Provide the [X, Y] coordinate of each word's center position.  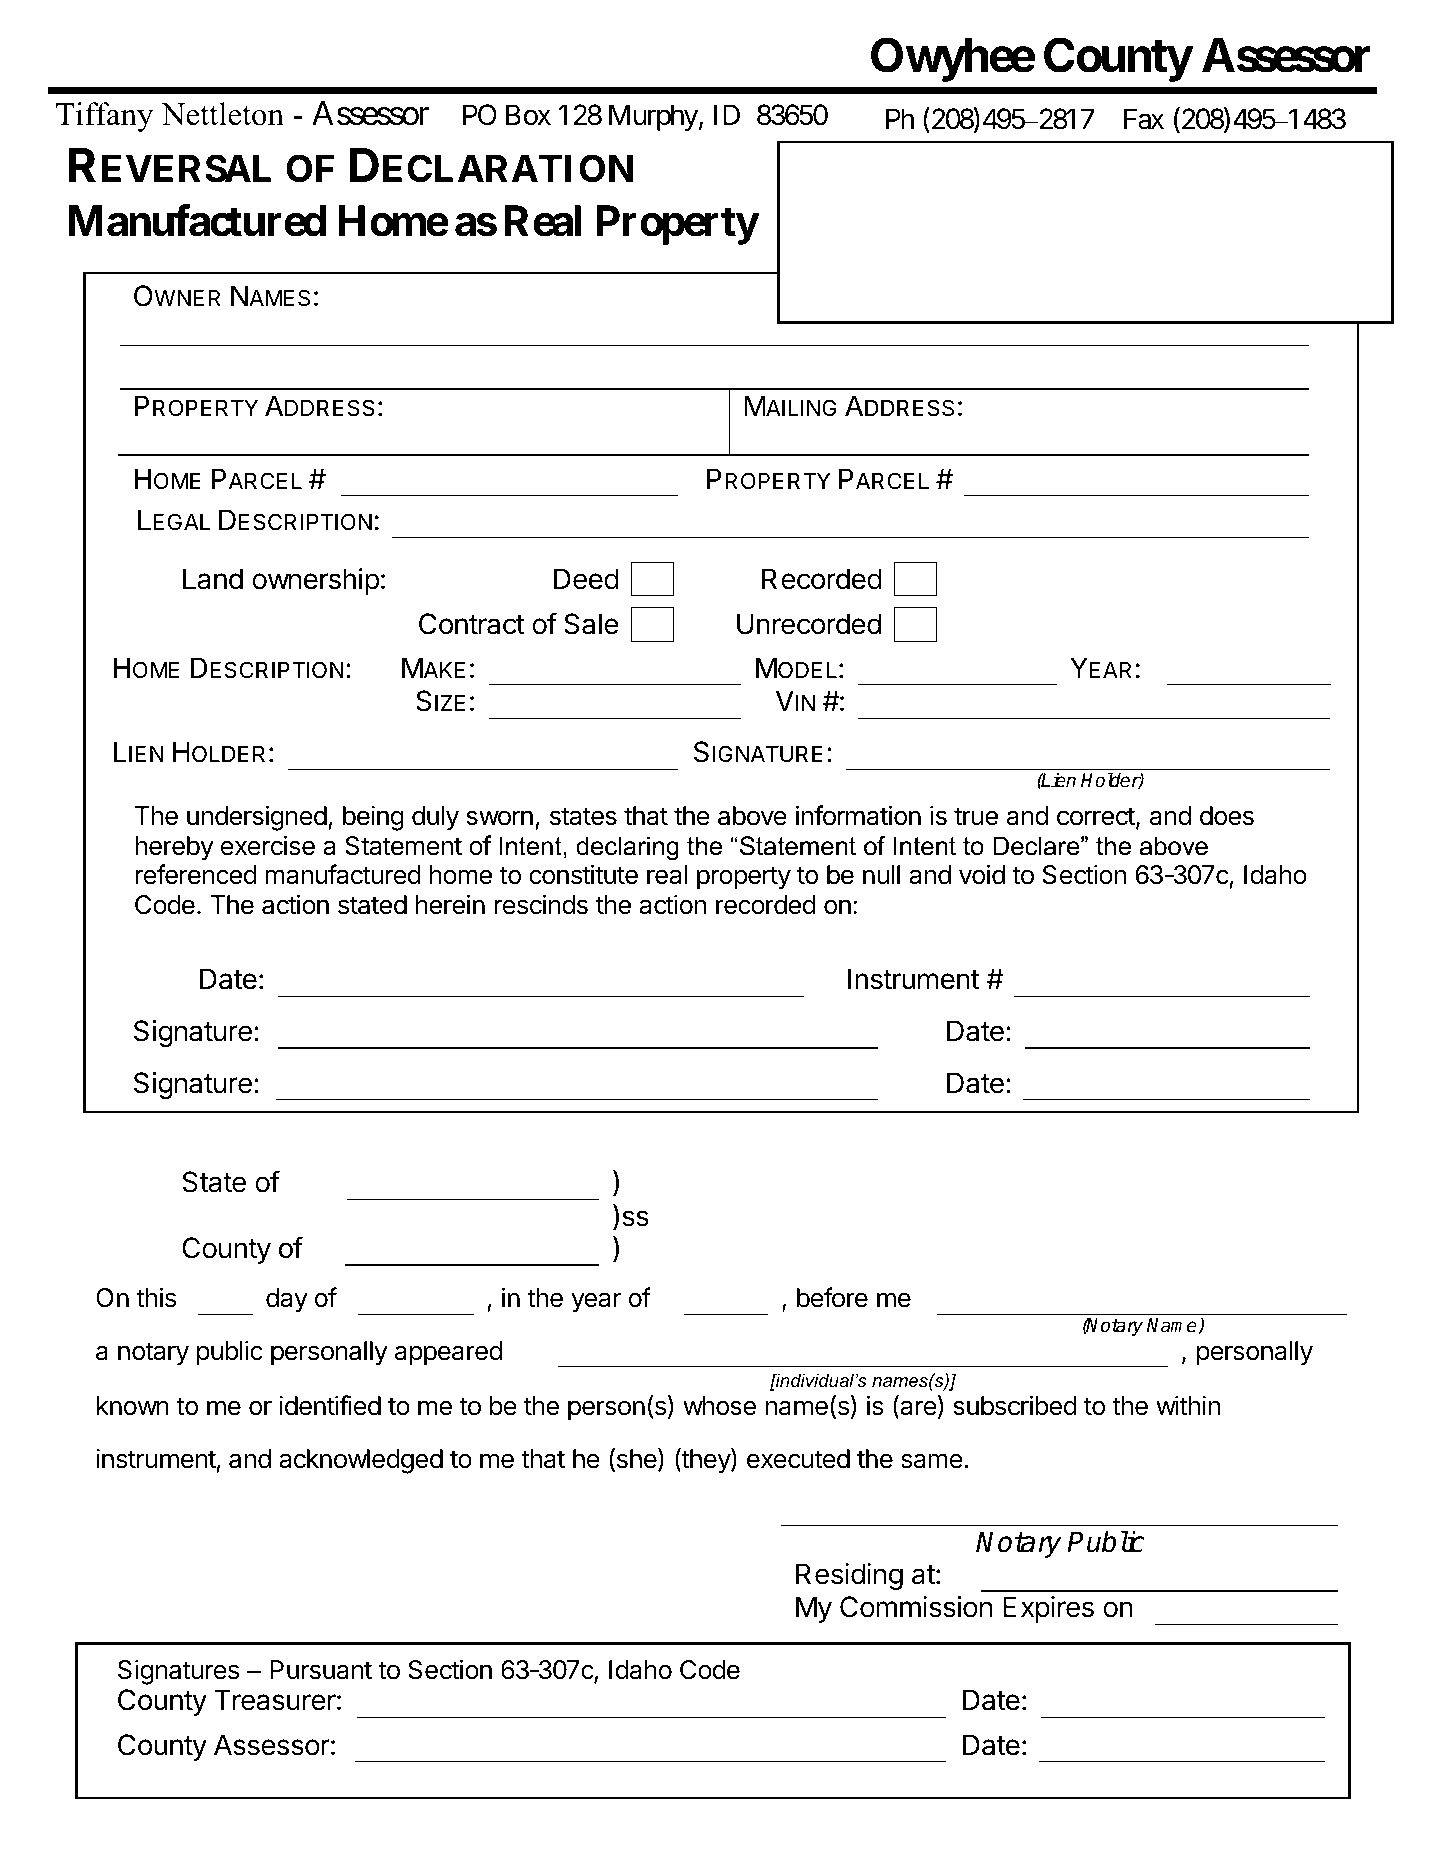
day [287, 1300]
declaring [627, 848]
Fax [1144, 119]
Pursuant [321, 1670]
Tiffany [104, 117]
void [982, 874]
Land [213, 579]
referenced [196, 874]
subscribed [1015, 1405]
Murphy [653, 117]
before [832, 1297]
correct [1096, 816]
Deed [586, 579]
